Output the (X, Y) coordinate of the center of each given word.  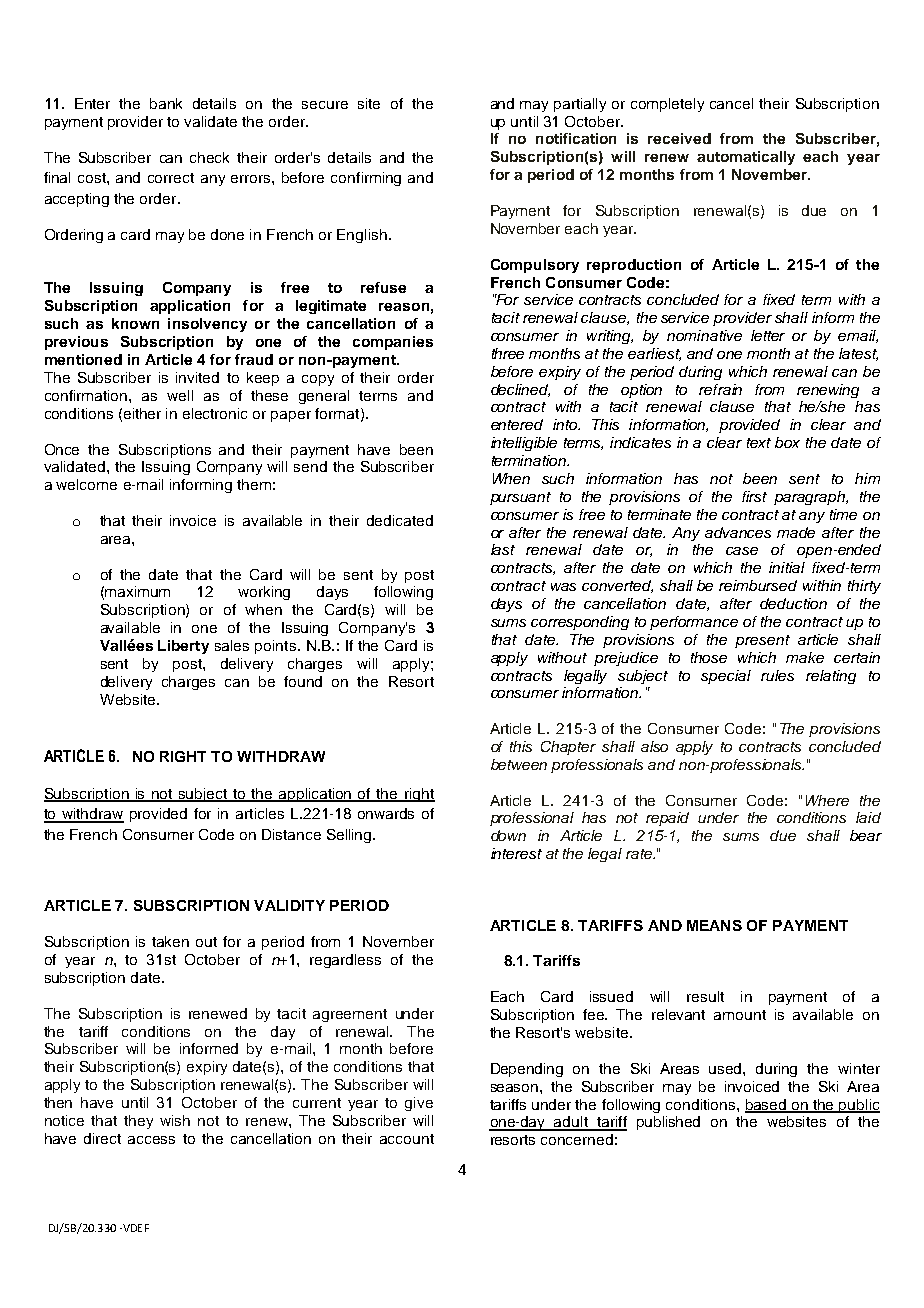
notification (576, 138)
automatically (746, 158)
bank (166, 103)
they (138, 1122)
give (419, 1104)
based (767, 1105)
